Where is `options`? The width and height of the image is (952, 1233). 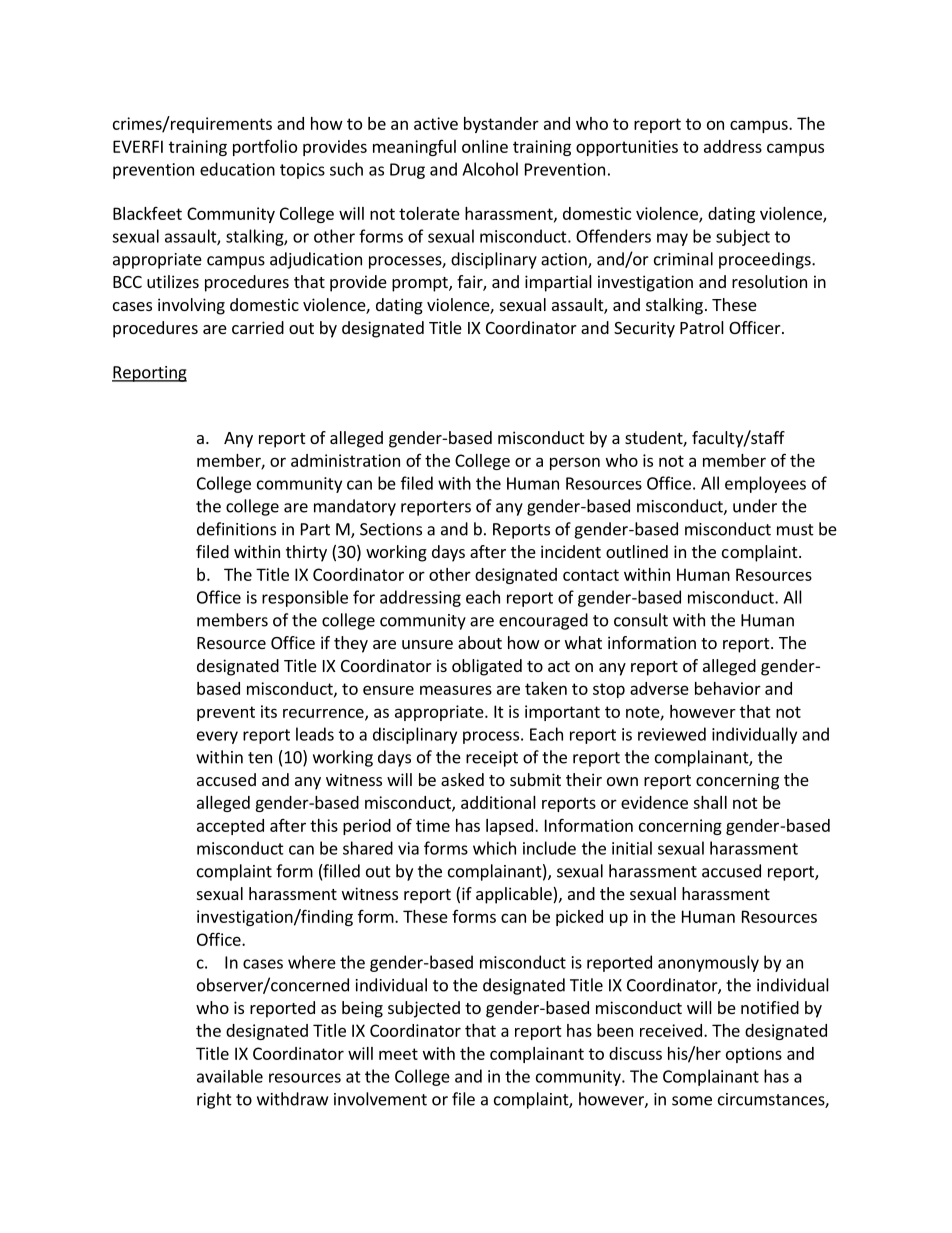 options is located at coordinates (754, 1055).
